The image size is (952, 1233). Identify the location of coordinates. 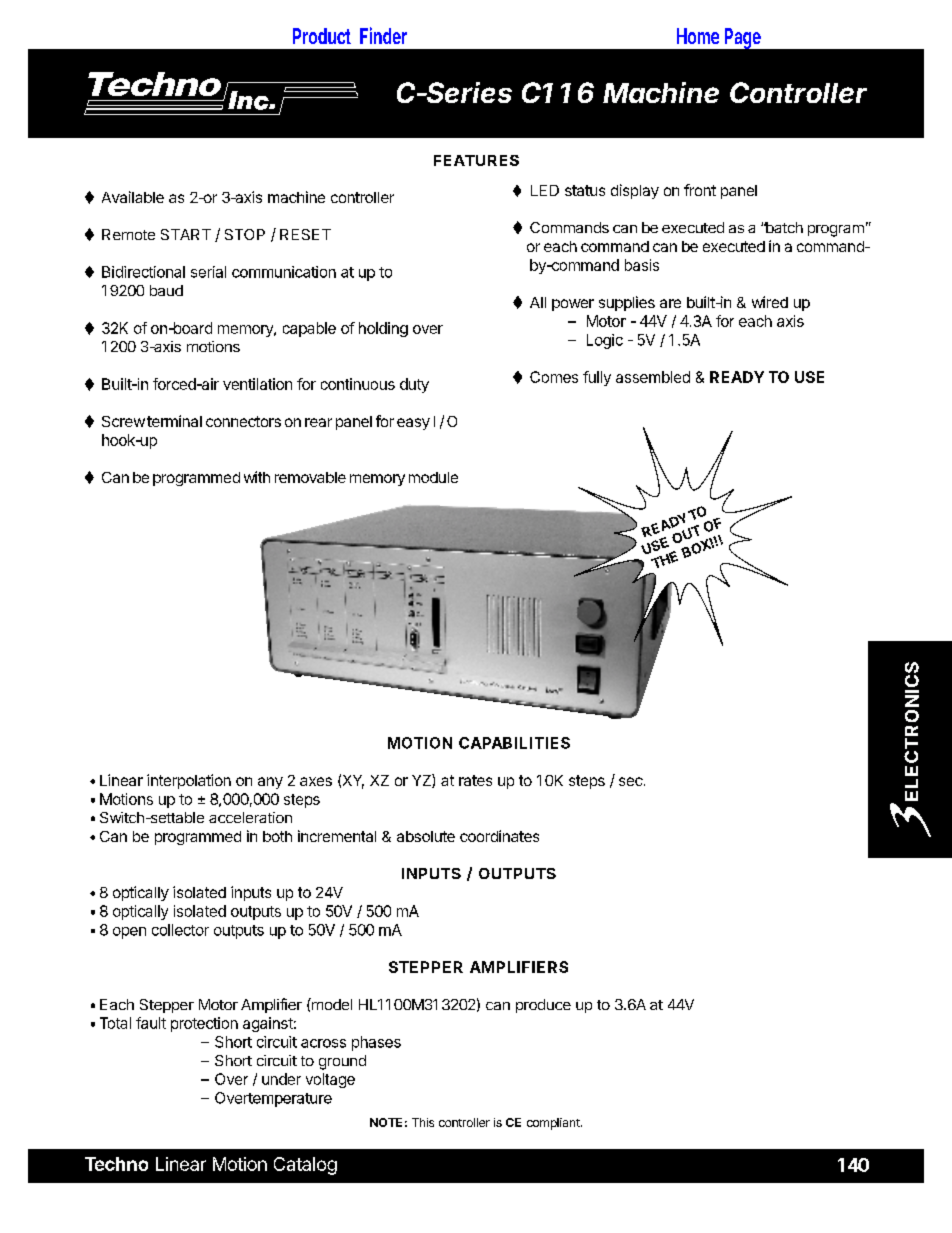
(499, 836).
